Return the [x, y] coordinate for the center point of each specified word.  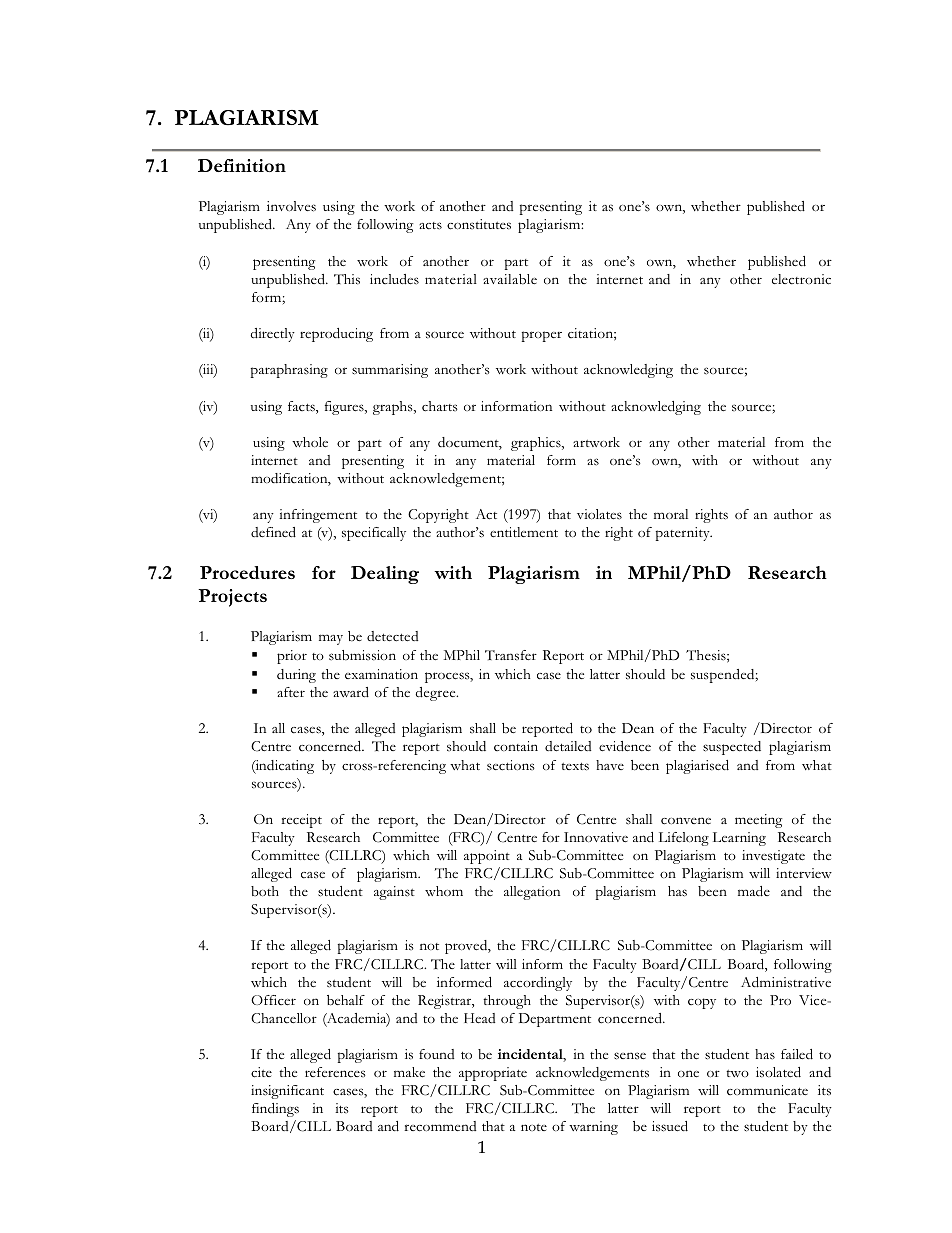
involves [291, 206]
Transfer [511, 655]
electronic [801, 279]
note [534, 1127]
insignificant [287, 1092]
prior [292, 657]
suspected [732, 748]
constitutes [479, 224]
